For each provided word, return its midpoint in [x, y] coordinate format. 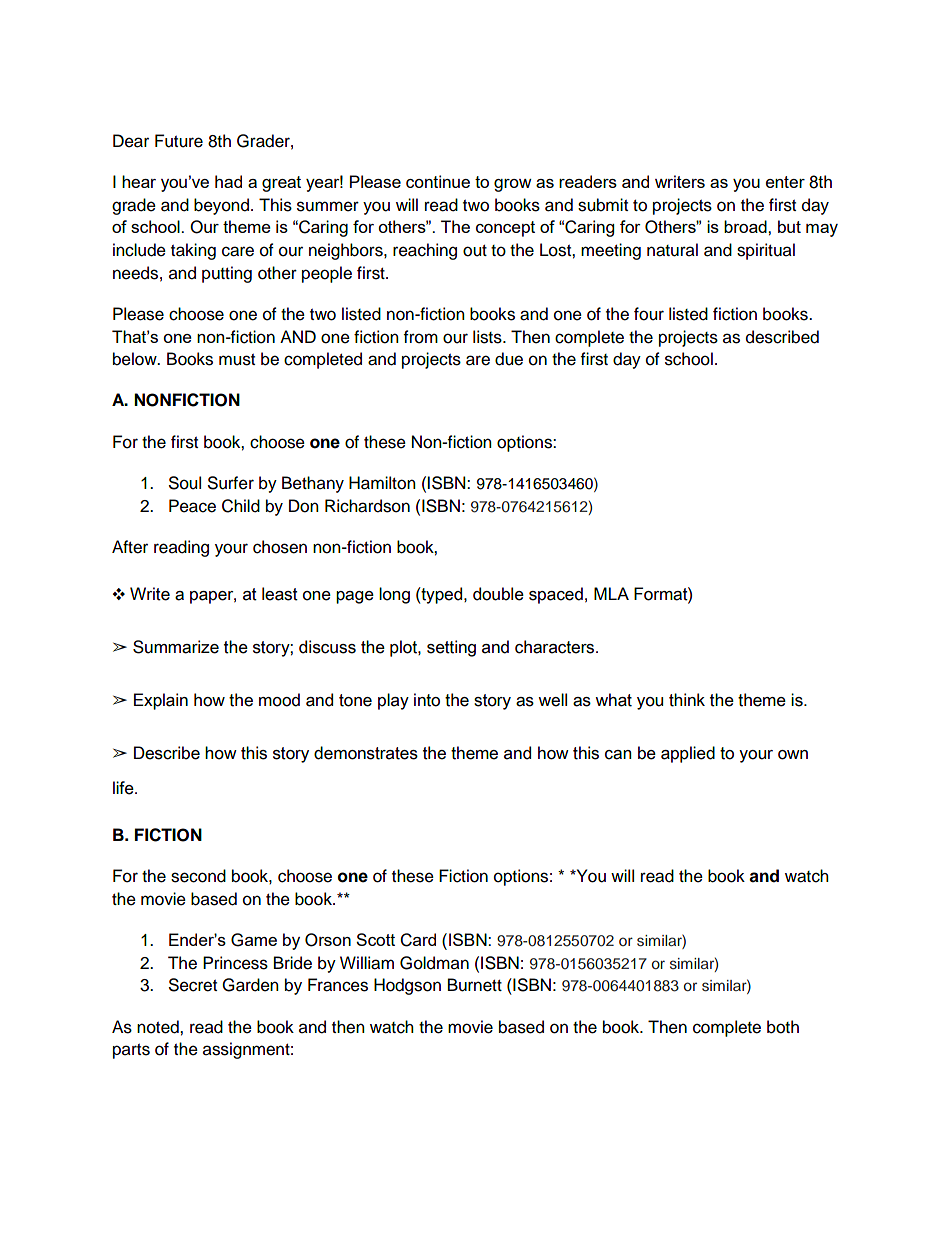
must [237, 360]
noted [159, 1027]
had [228, 181]
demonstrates [366, 753]
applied [688, 754]
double [498, 594]
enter [785, 182]
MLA [611, 593]
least [280, 594]
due [509, 359]
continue [438, 181]
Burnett [475, 985]
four [649, 314]
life [124, 788]
